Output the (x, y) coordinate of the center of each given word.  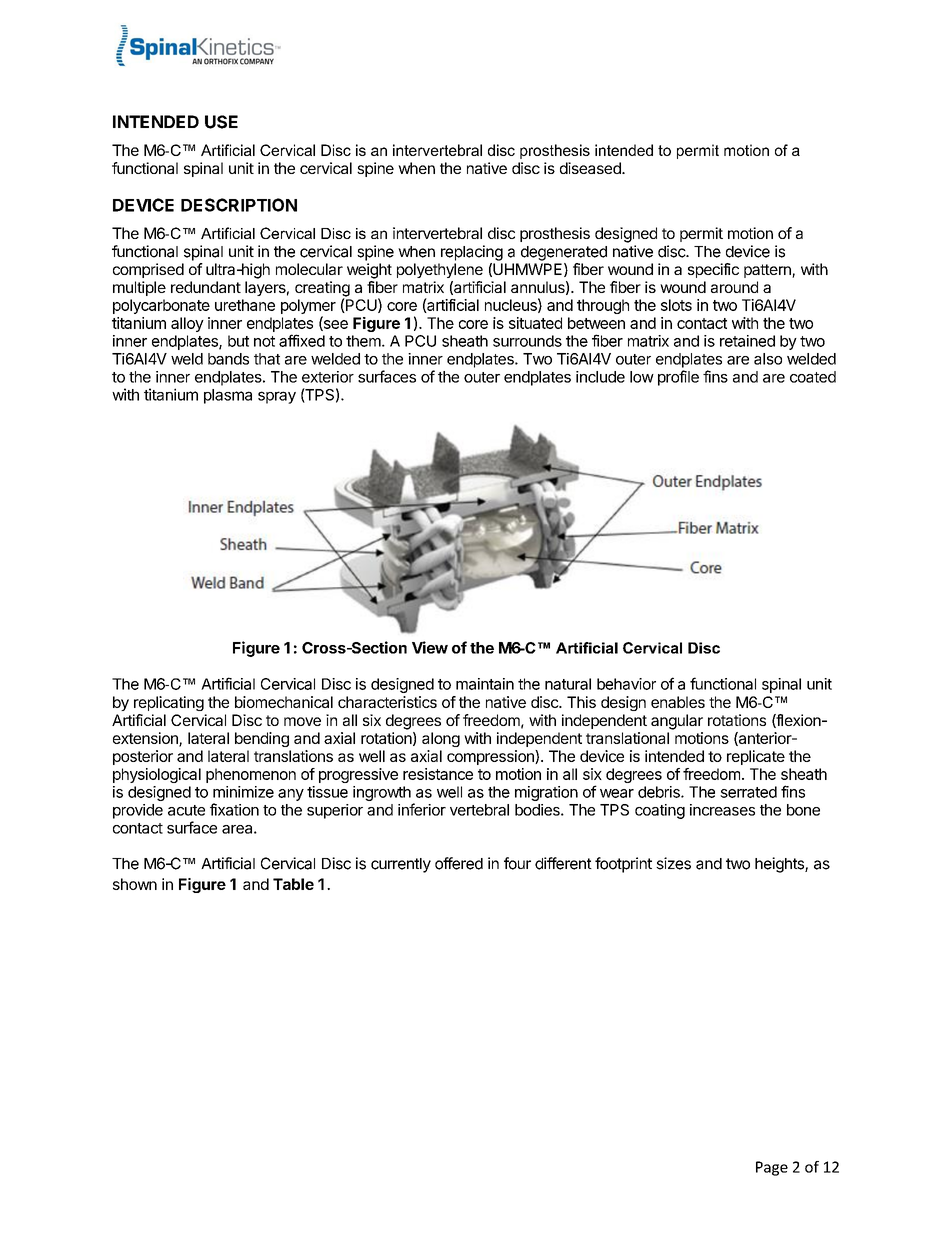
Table (293, 884)
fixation (234, 809)
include (600, 377)
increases (722, 810)
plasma (228, 396)
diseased (591, 168)
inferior (422, 809)
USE (221, 122)
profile (678, 378)
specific (713, 270)
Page (772, 1168)
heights (780, 865)
